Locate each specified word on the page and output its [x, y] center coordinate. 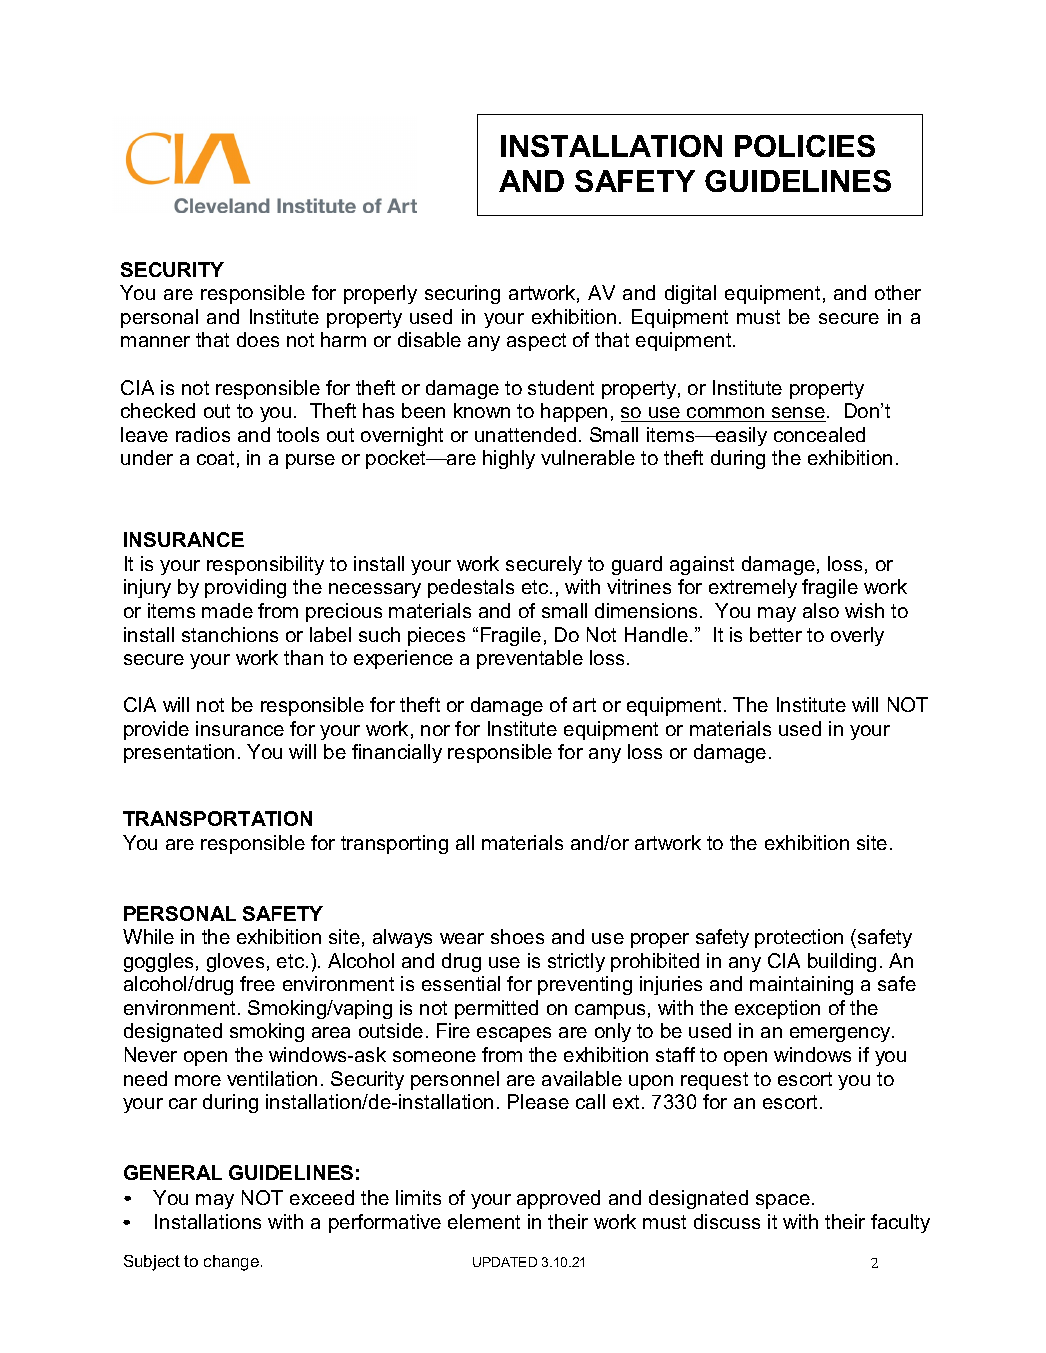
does [258, 339]
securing [462, 294]
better [776, 634]
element [484, 1221]
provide [156, 730]
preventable [530, 659]
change [231, 1263]
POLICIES [805, 146]
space [783, 1201]
